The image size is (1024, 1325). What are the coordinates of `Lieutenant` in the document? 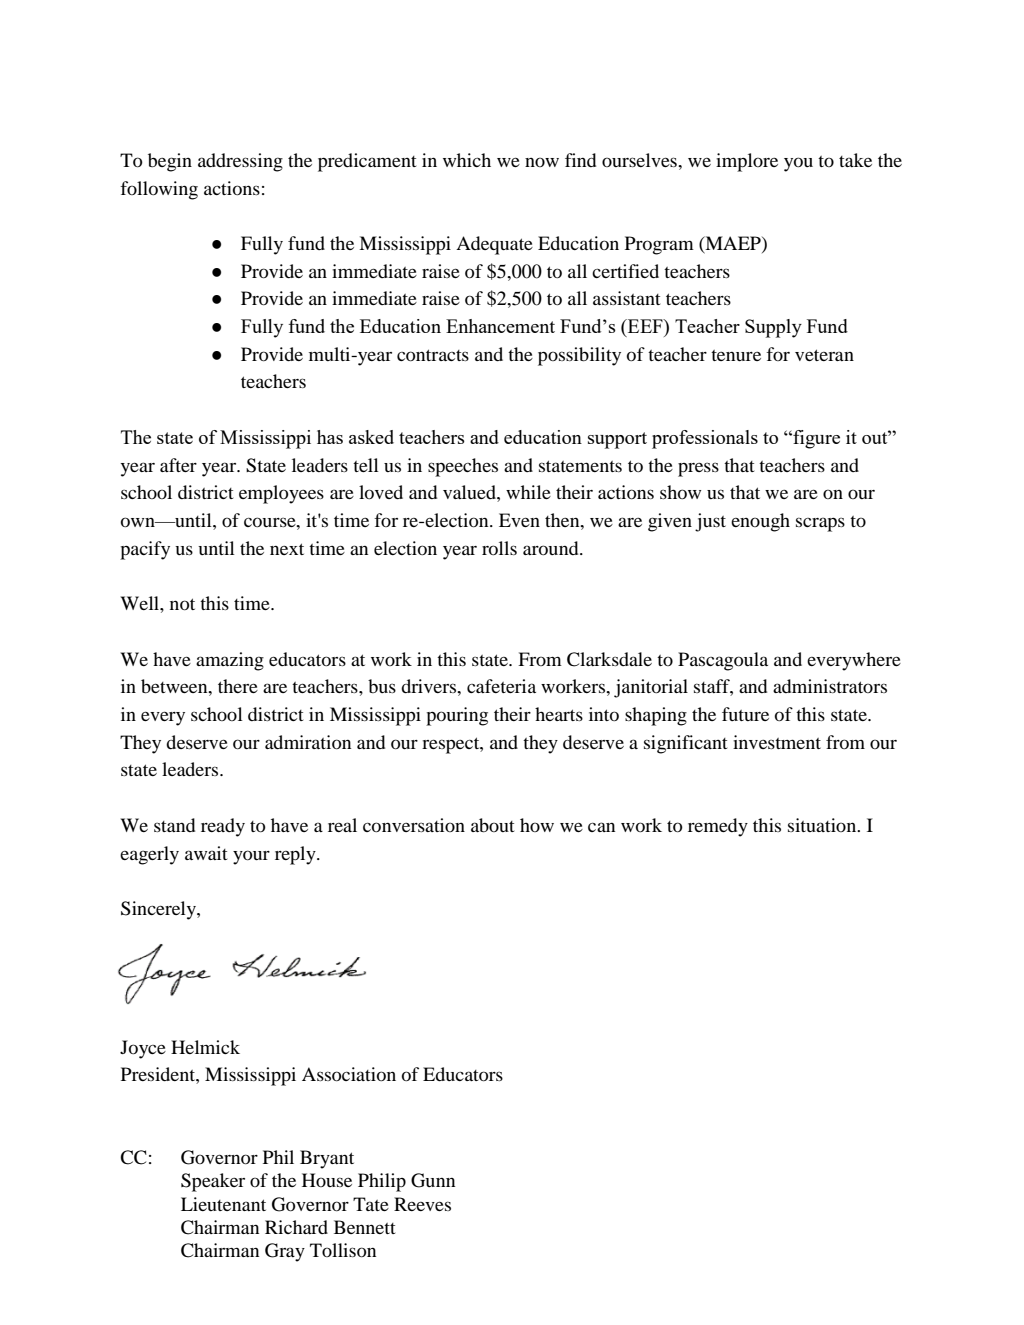 It's located at (223, 1204).
